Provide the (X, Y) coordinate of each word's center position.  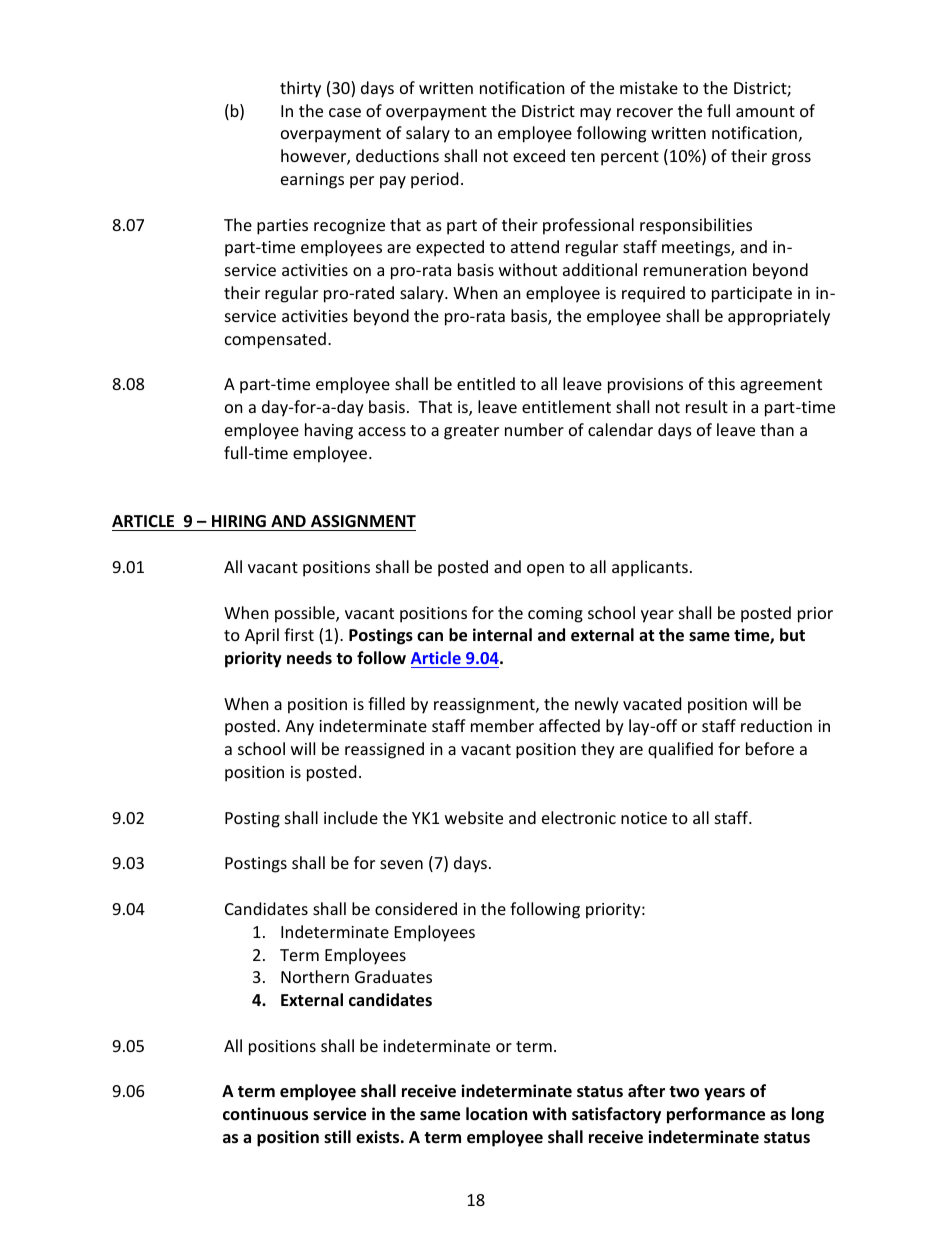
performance (716, 1115)
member (502, 725)
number (534, 429)
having (329, 431)
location (496, 1114)
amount (765, 111)
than (777, 429)
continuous (265, 1114)
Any (299, 728)
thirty (300, 89)
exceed (539, 155)
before (770, 748)
